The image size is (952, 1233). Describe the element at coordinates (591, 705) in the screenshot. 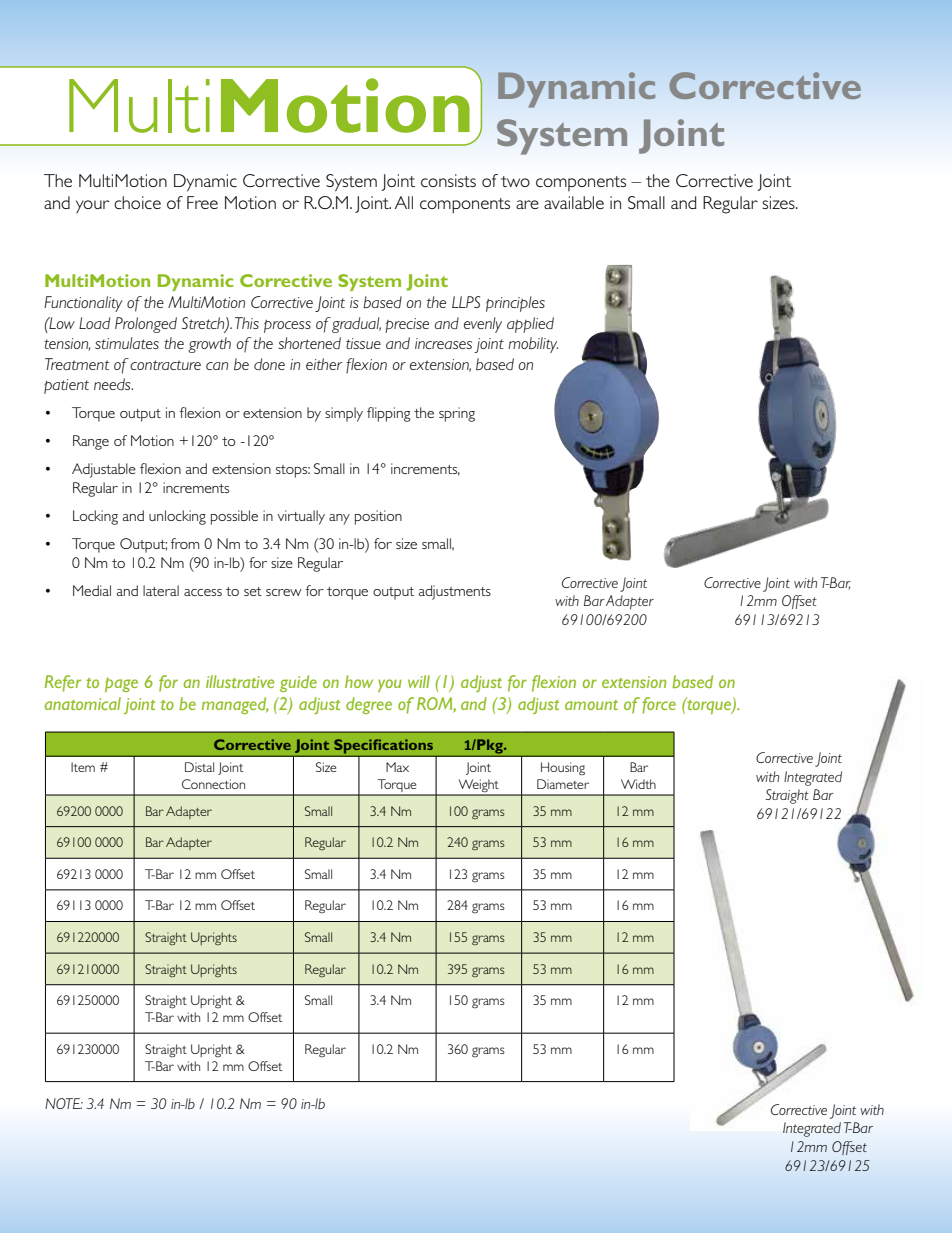

I see `amount` at that location.
